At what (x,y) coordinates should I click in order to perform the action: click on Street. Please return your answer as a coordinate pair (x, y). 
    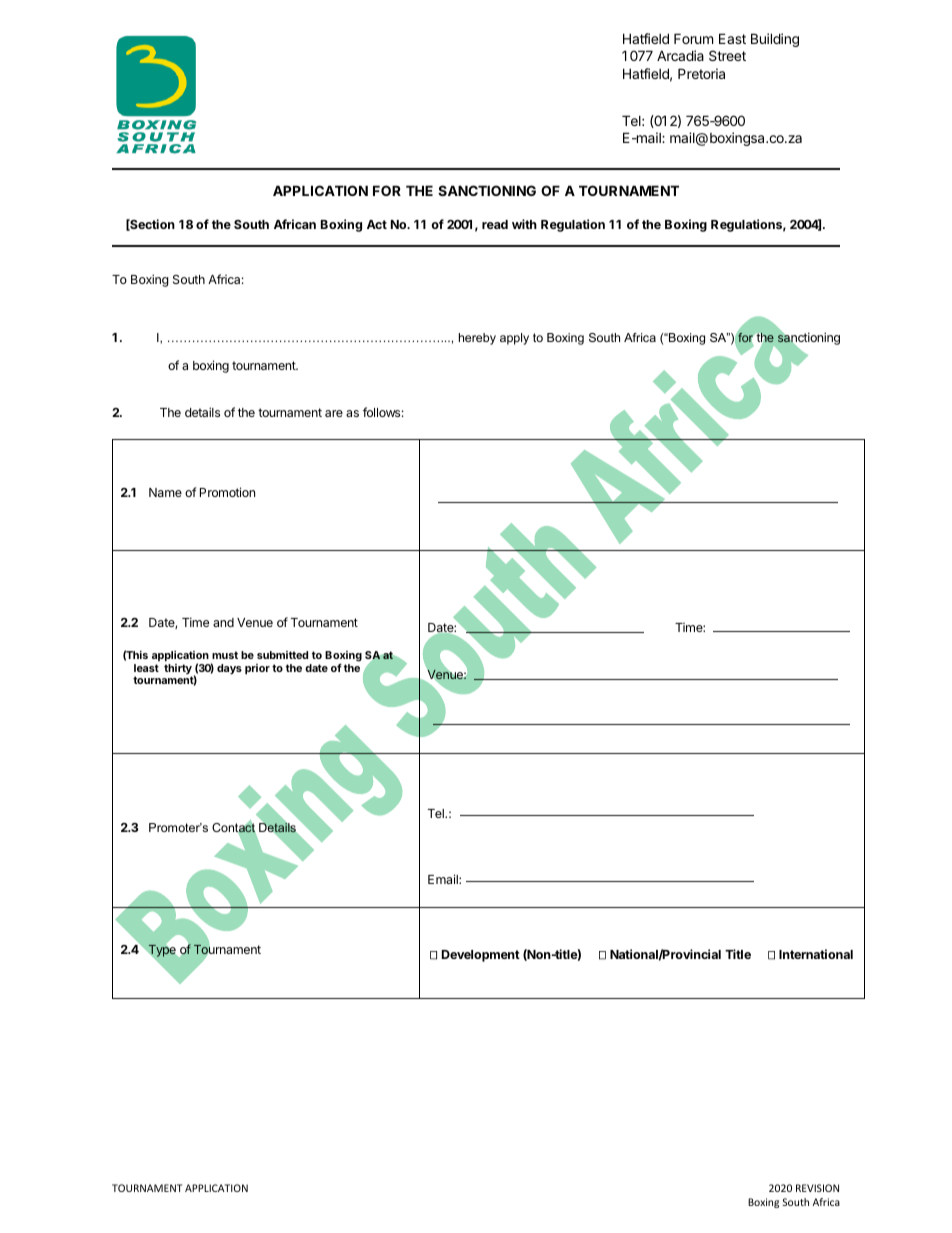
    Looking at the image, I should click on (727, 55).
